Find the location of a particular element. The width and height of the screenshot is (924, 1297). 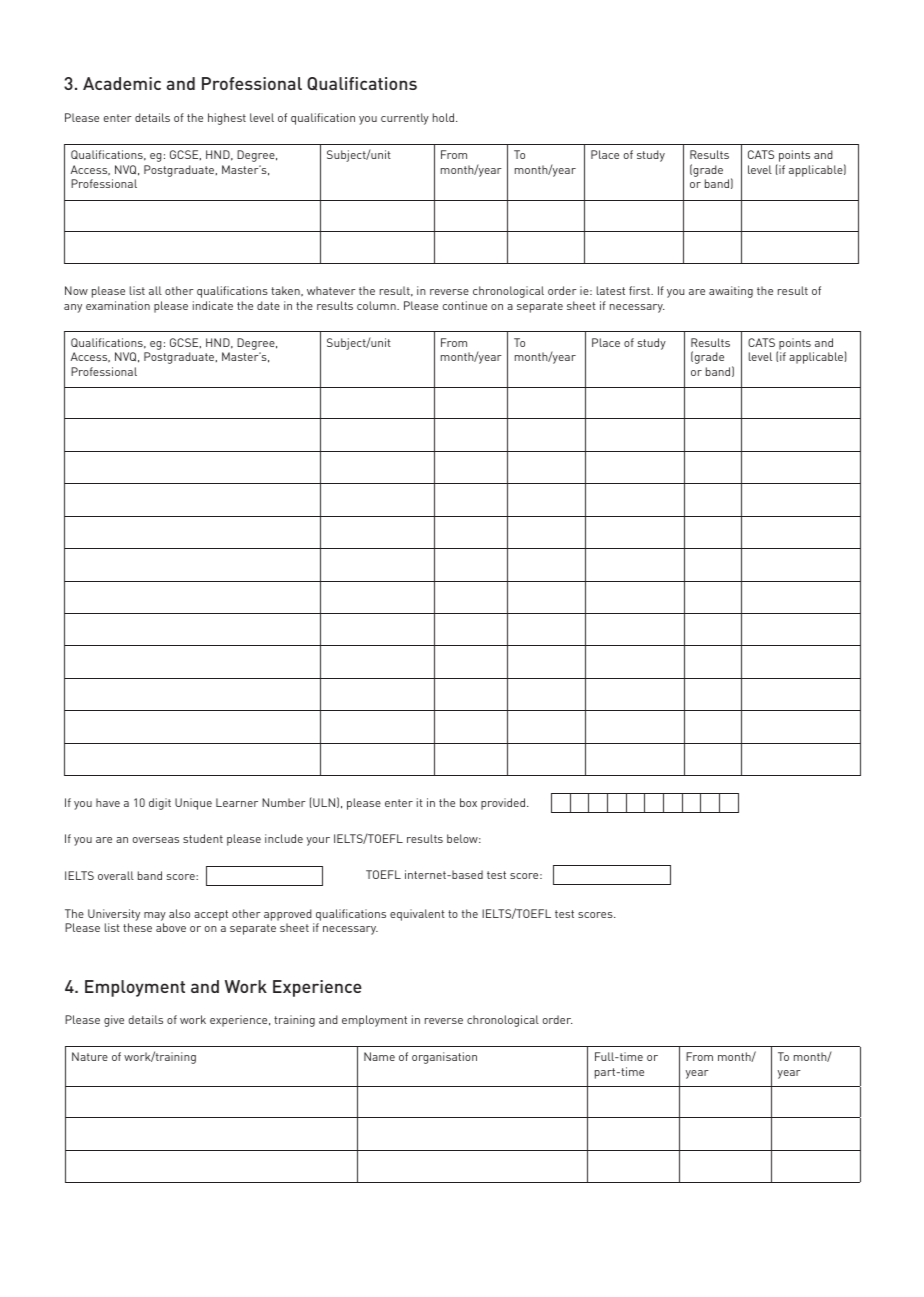

hold is located at coordinates (443, 117).
